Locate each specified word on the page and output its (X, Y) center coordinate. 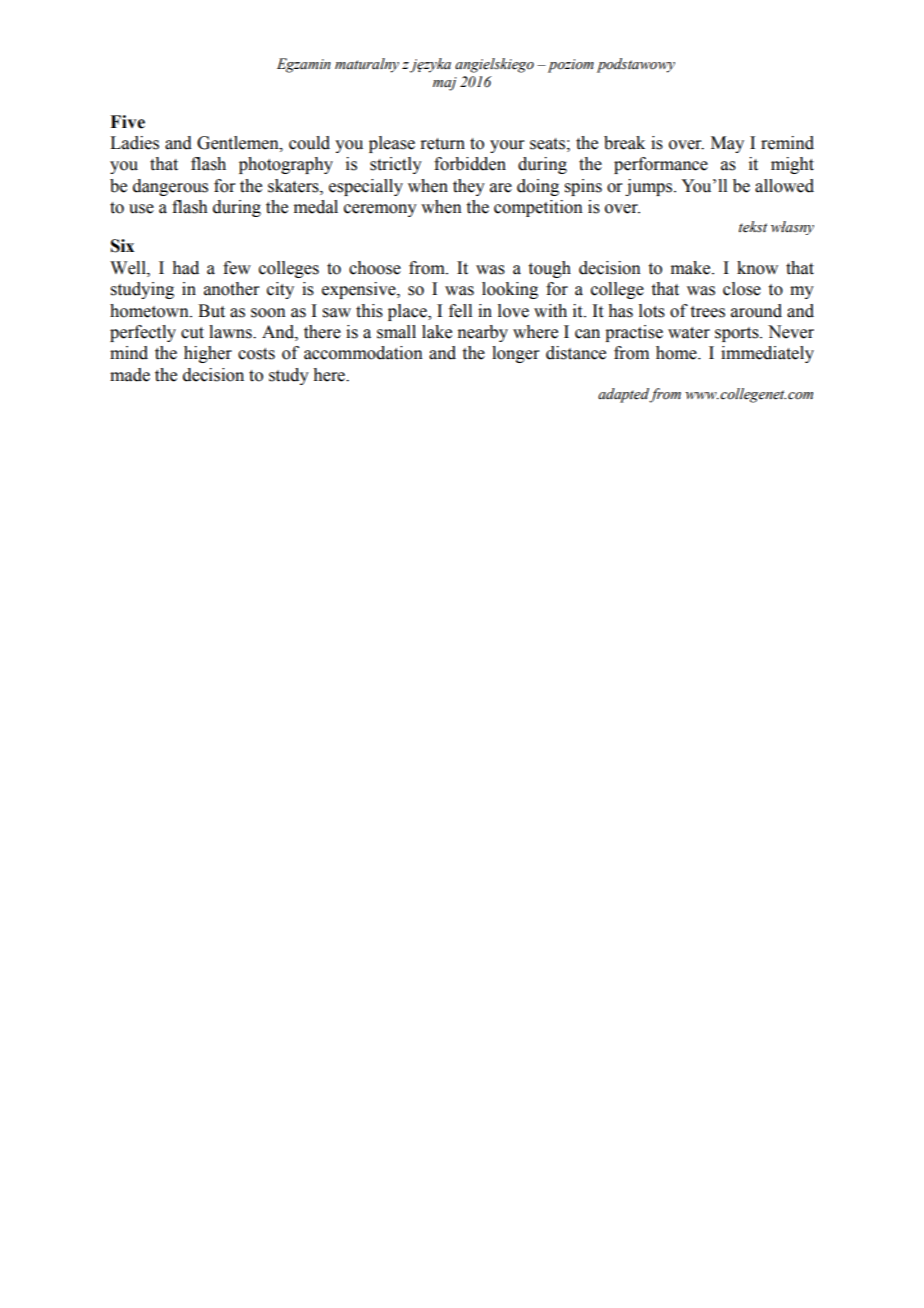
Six (122, 246)
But (211, 311)
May (727, 144)
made (130, 375)
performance (661, 165)
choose (375, 268)
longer (516, 354)
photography (286, 165)
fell (460, 311)
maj (445, 84)
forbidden (470, 164)
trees (708, 312)
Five (127, 122)
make (692, 268)
